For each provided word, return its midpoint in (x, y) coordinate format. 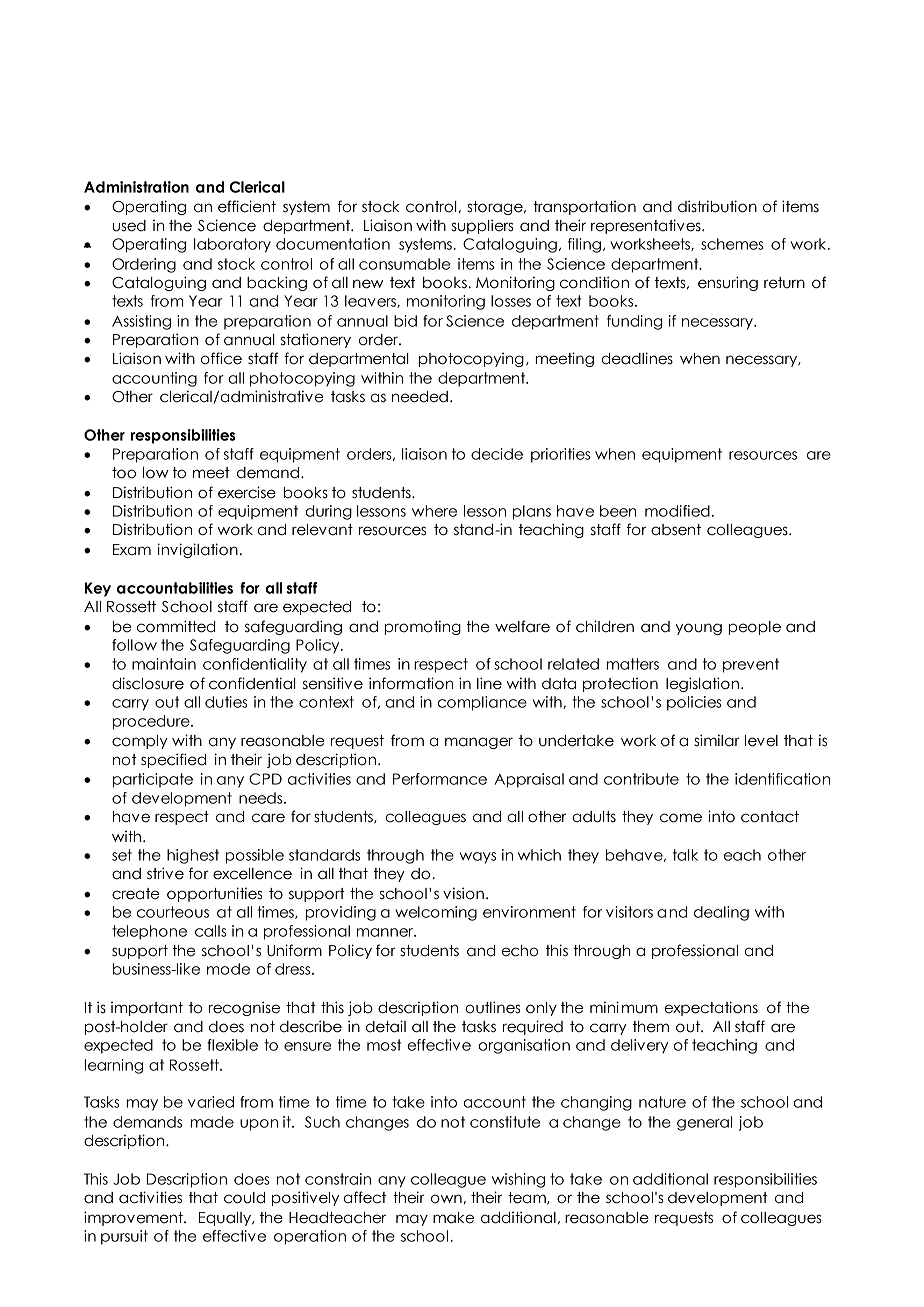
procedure (152, 722)
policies (694, 703)
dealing (721, 913)
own (446, 1199)
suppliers (482, 226)
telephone (149, 932)
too (124, 473)
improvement (134, 1218)
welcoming (436, 913)
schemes (732, 244)
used (129, 226)
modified (677, 511)
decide (497, 454)
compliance (482, 703)
